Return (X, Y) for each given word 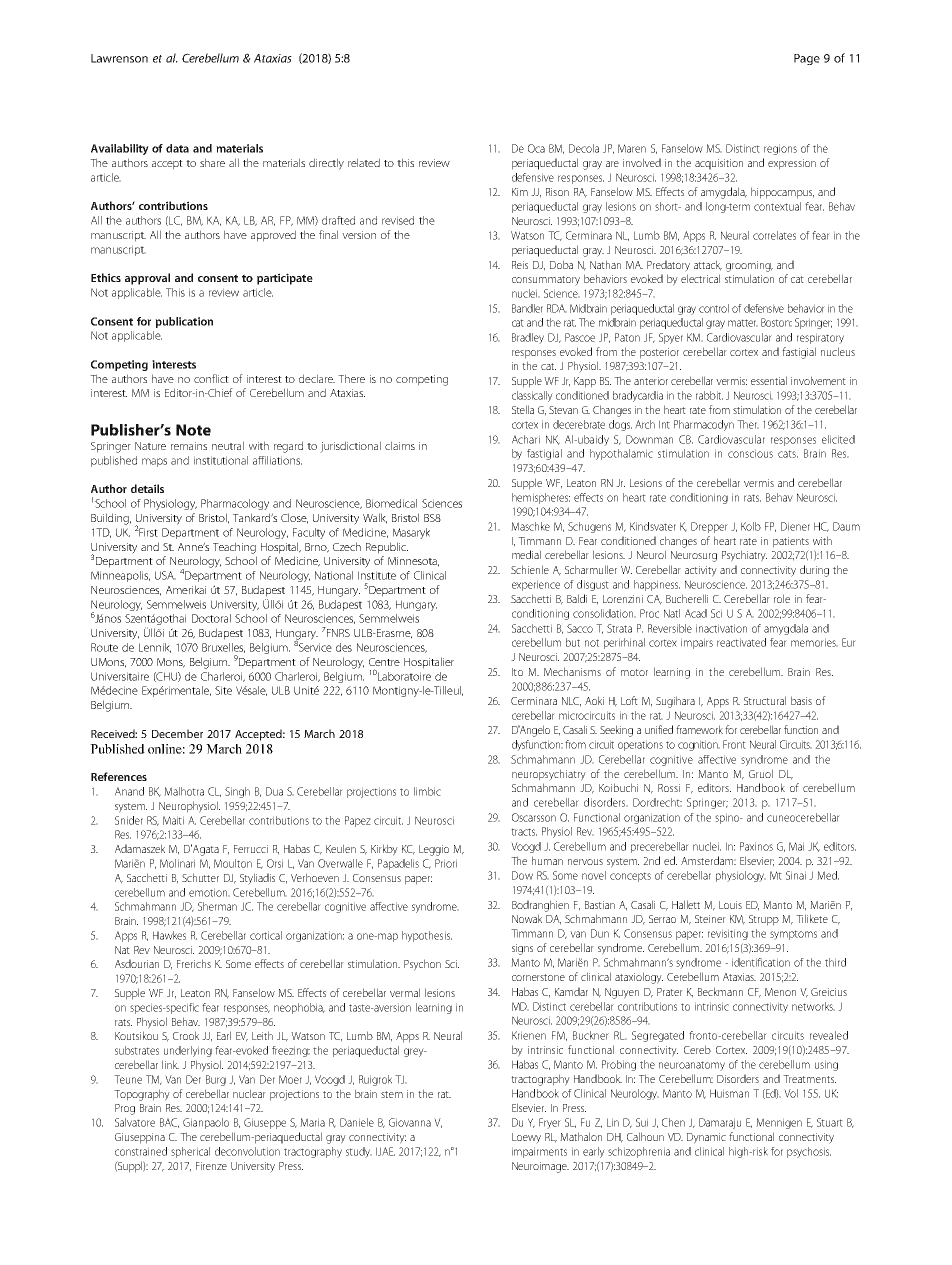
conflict (211, 378)
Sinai (796, 875)
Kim (520, 192)
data (177, 148)
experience (536, 585)
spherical (190, 1152)
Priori (446, 863)
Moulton (233, 863)
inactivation (721, 628)
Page (807, 59)
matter (743, 323)
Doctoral (211, 618)
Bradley (528, 338)
